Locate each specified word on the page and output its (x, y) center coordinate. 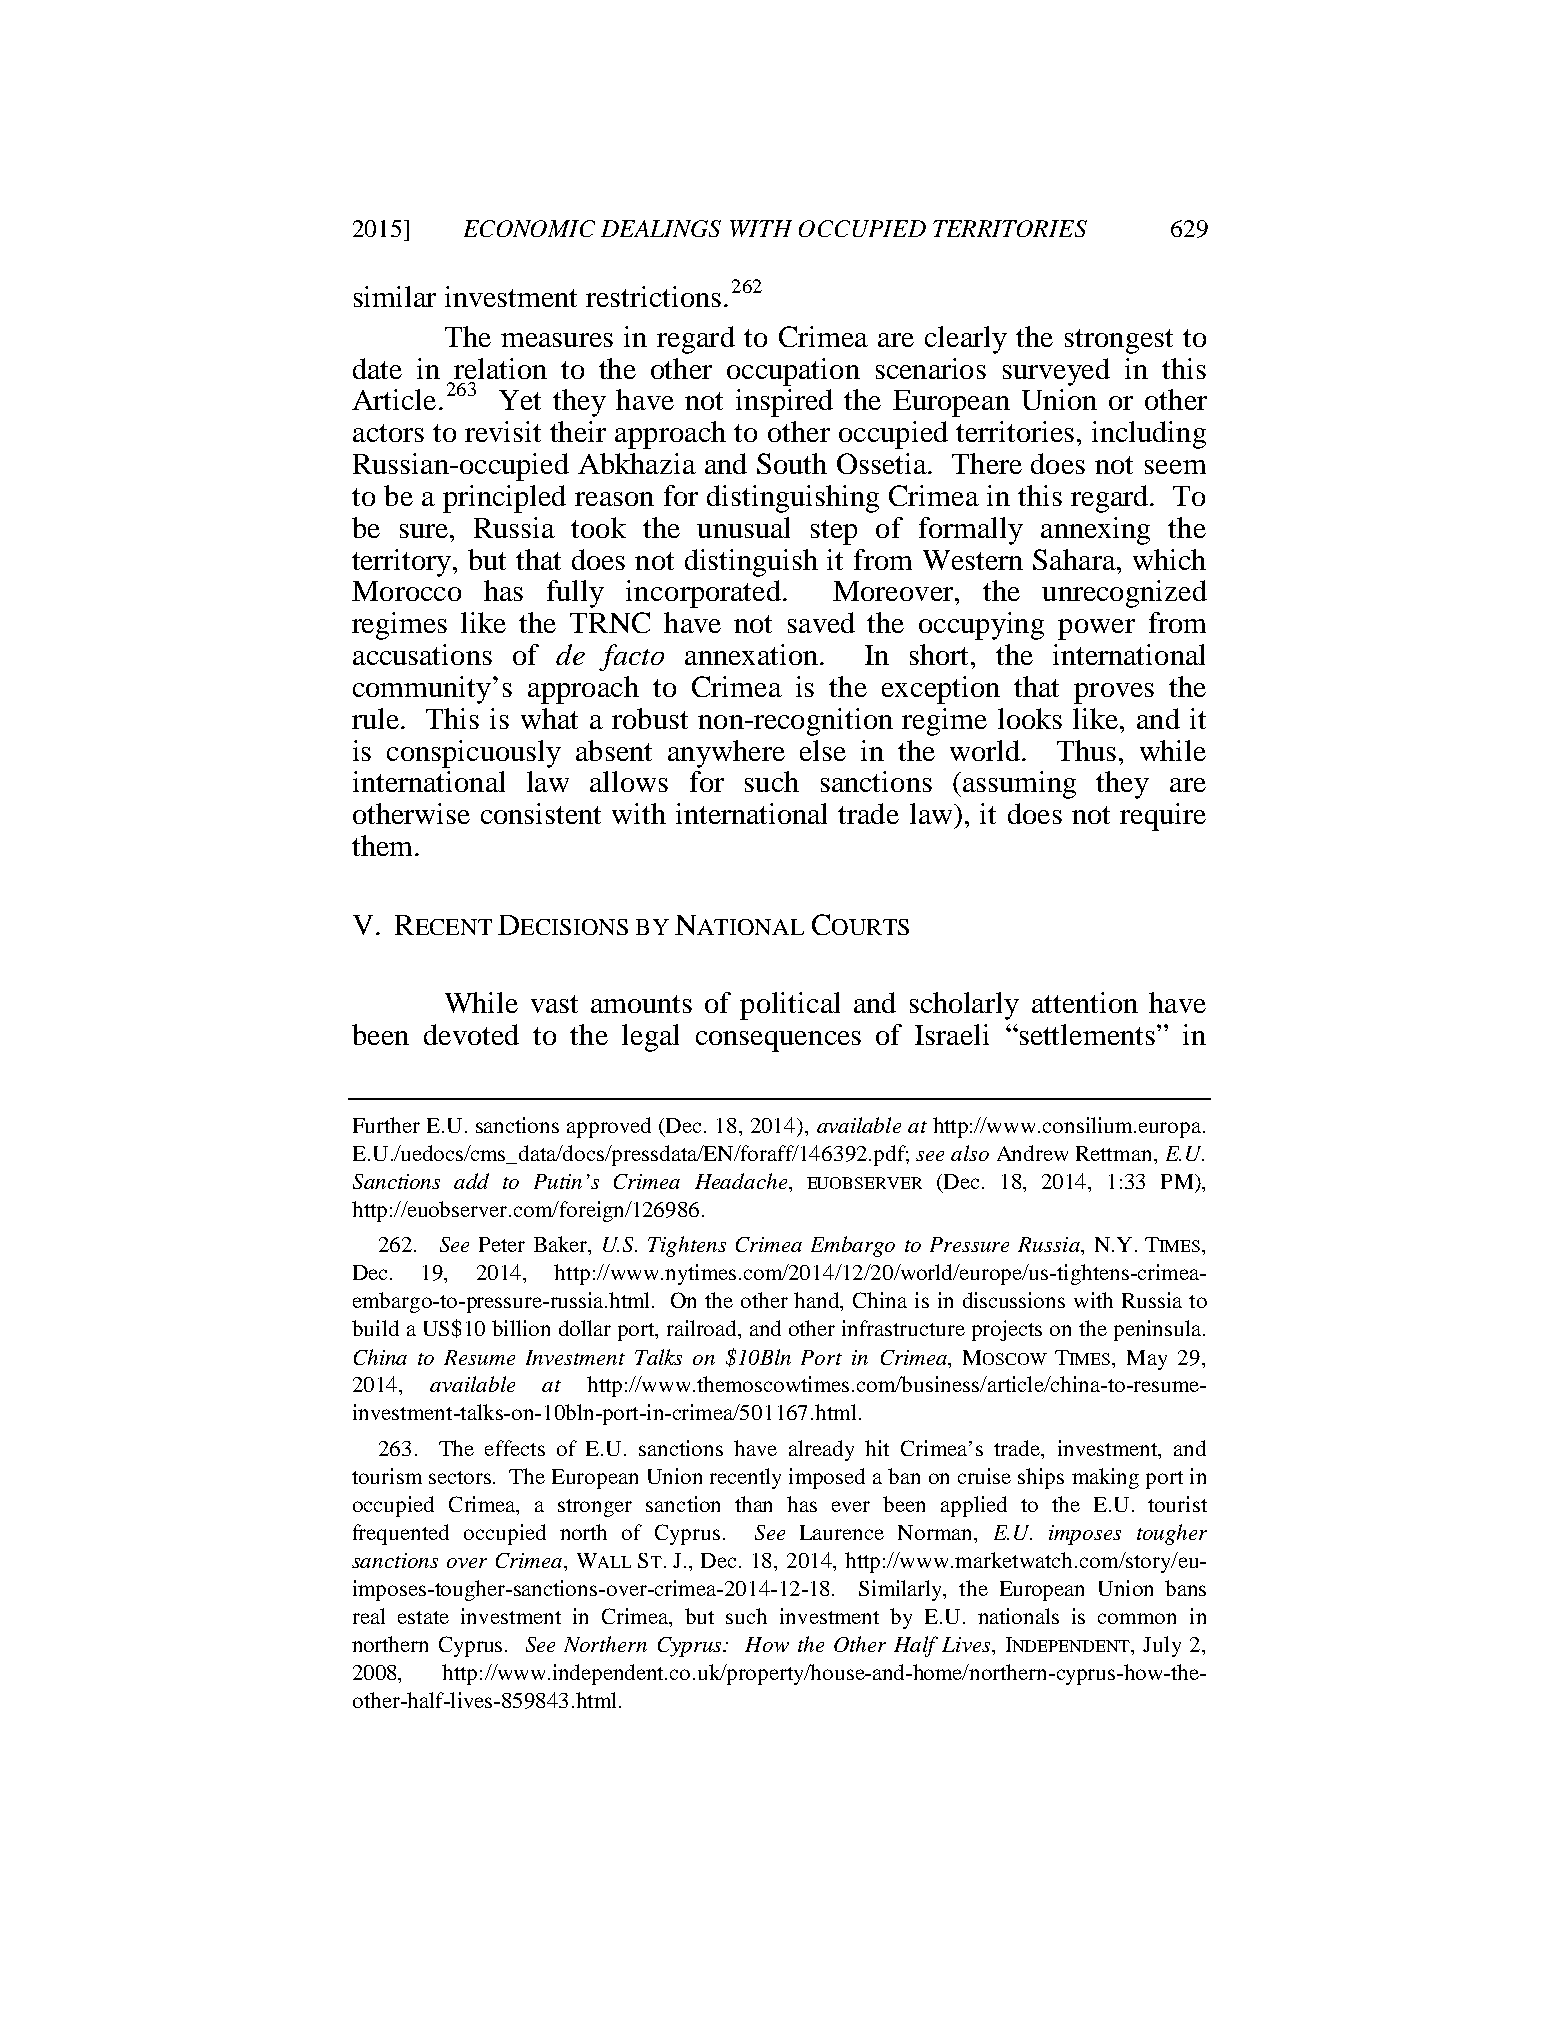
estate (423, 1617)
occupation (793, 372)
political (790, 1006)
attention (1085, 1002)
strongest (1119, 341)
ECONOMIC (529, 228)
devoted (471, 1034)
